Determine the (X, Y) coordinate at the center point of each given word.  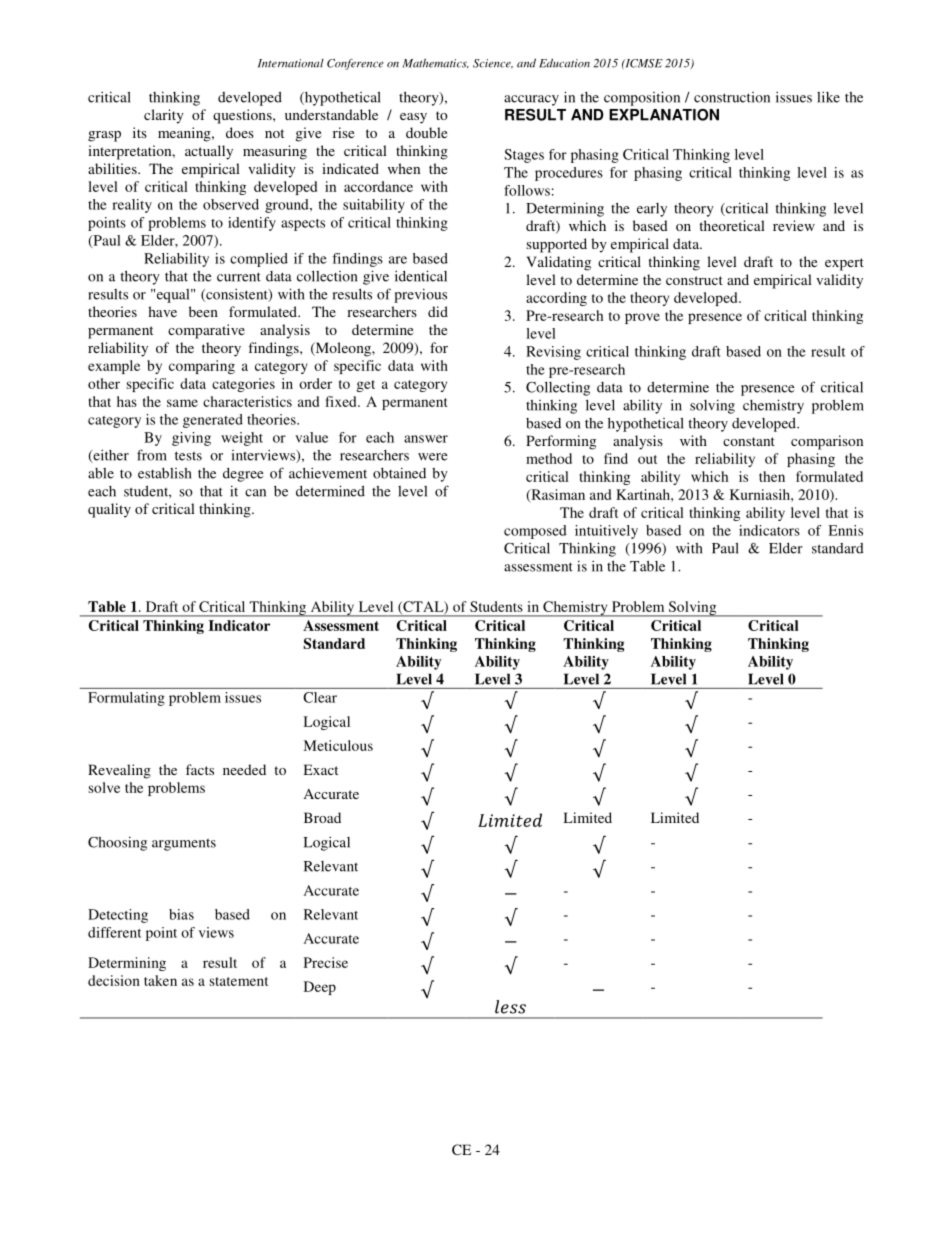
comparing (202, 367)
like (828, 97)
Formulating (126, 699)
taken (160, 980)
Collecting (558, 388)
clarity (164, 116)
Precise (326, 962)
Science (493, 64)
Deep (320, 988)
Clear (320, 697)
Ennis (845, 530)
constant (749, 441)
